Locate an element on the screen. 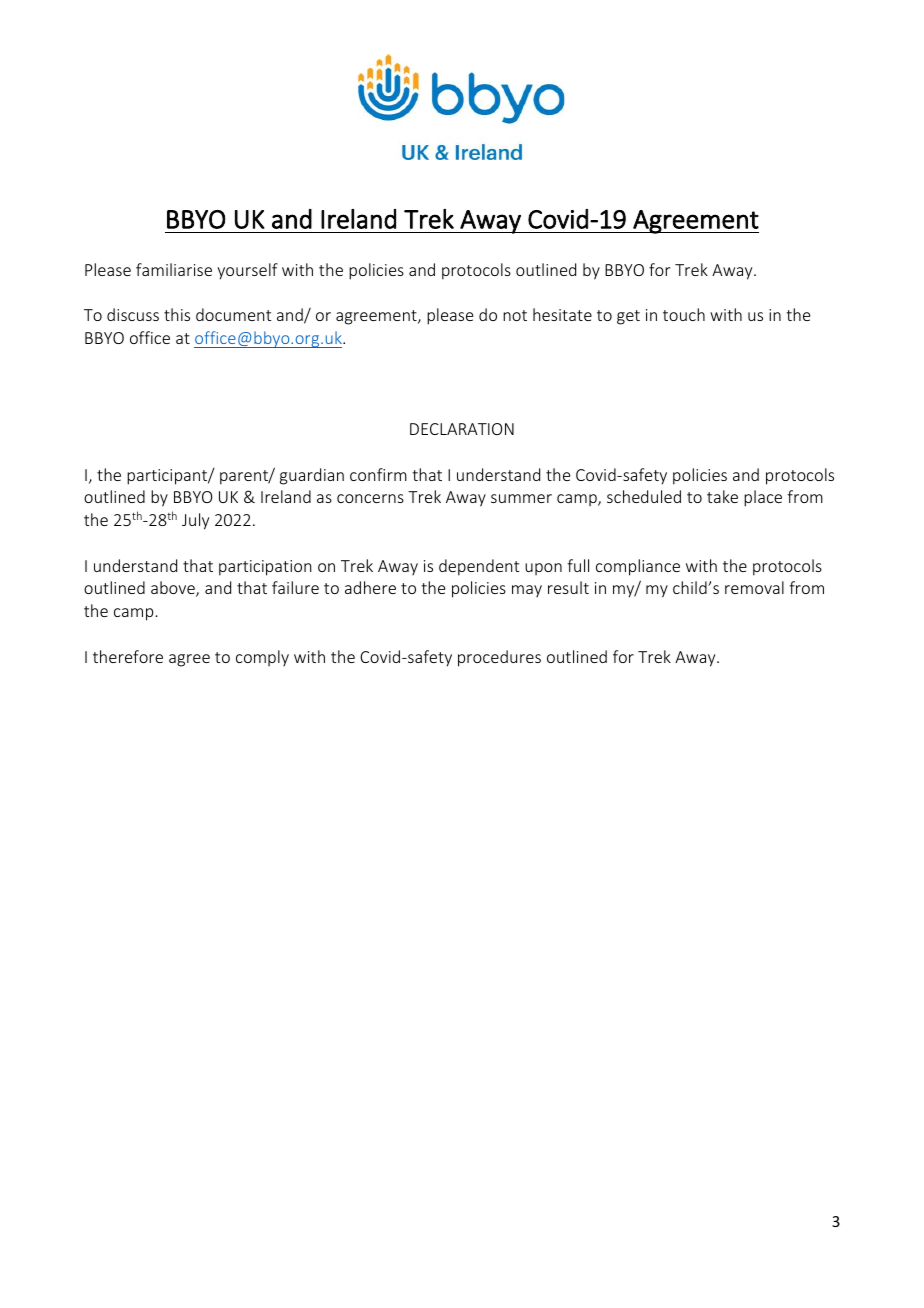 This screenshot has width=924, height=1308. familiarise is located at coordinates (174, 269).
